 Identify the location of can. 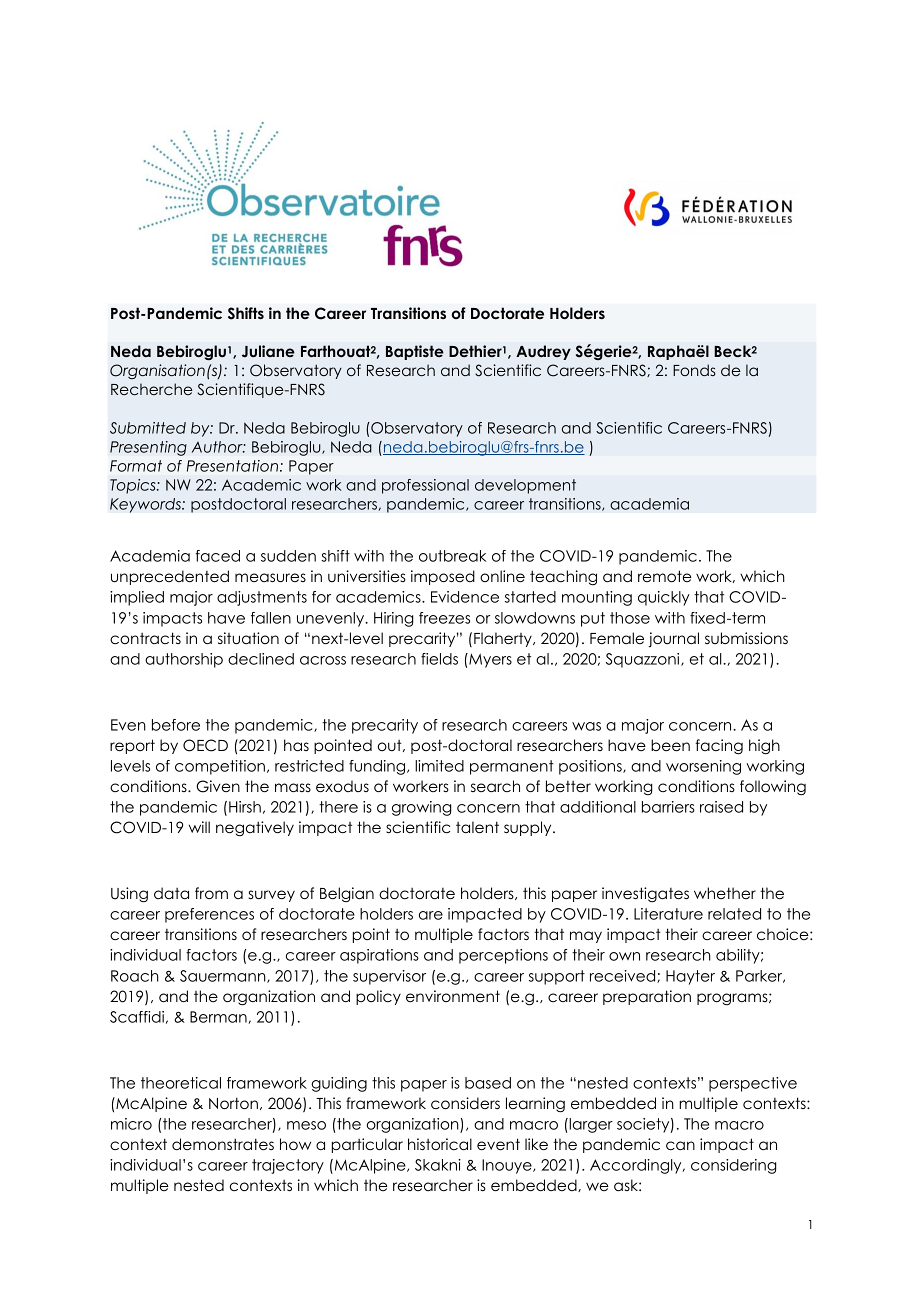
(680, 1145).
